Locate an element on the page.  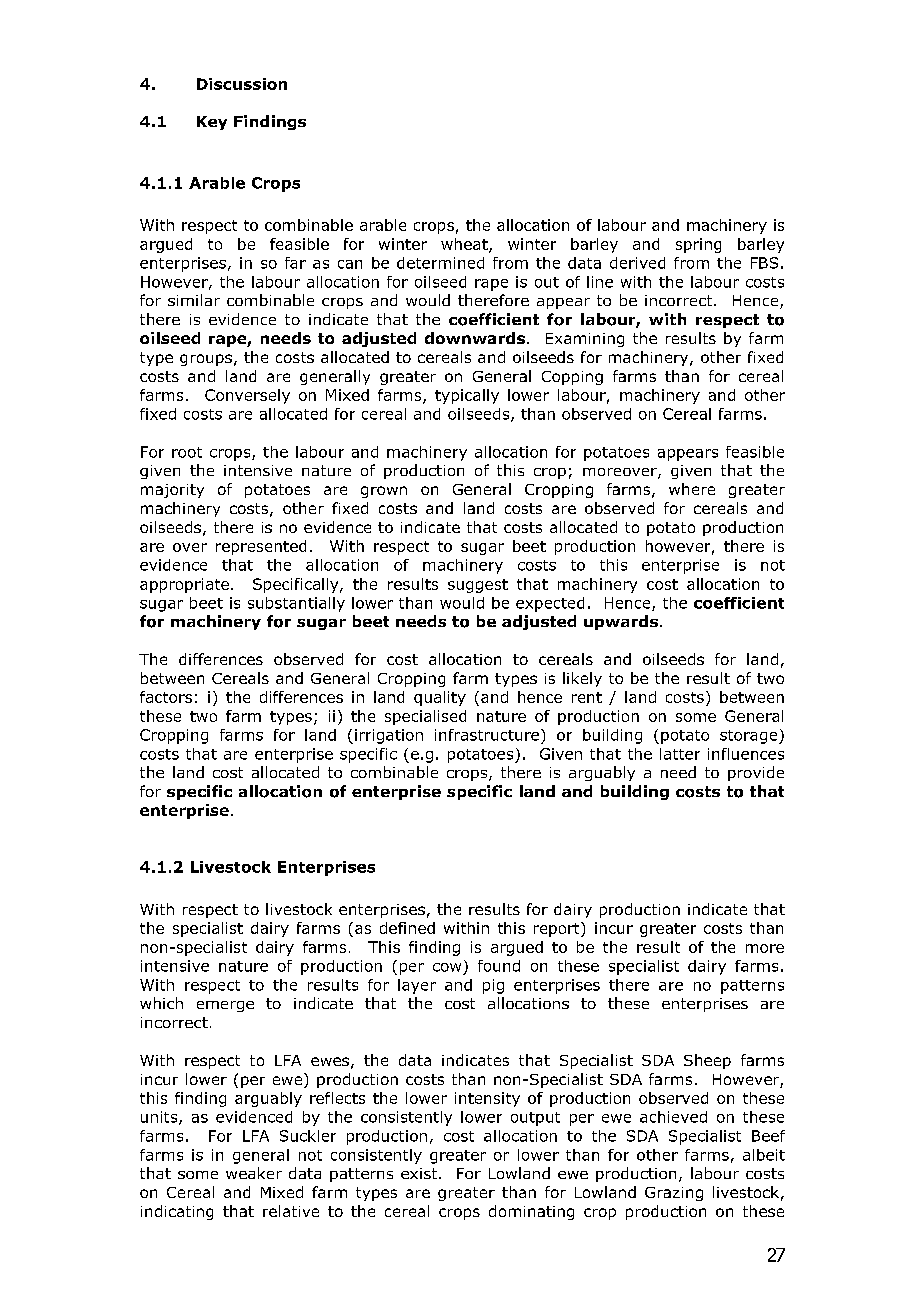
downwards is located at coordinates (475, 338).
